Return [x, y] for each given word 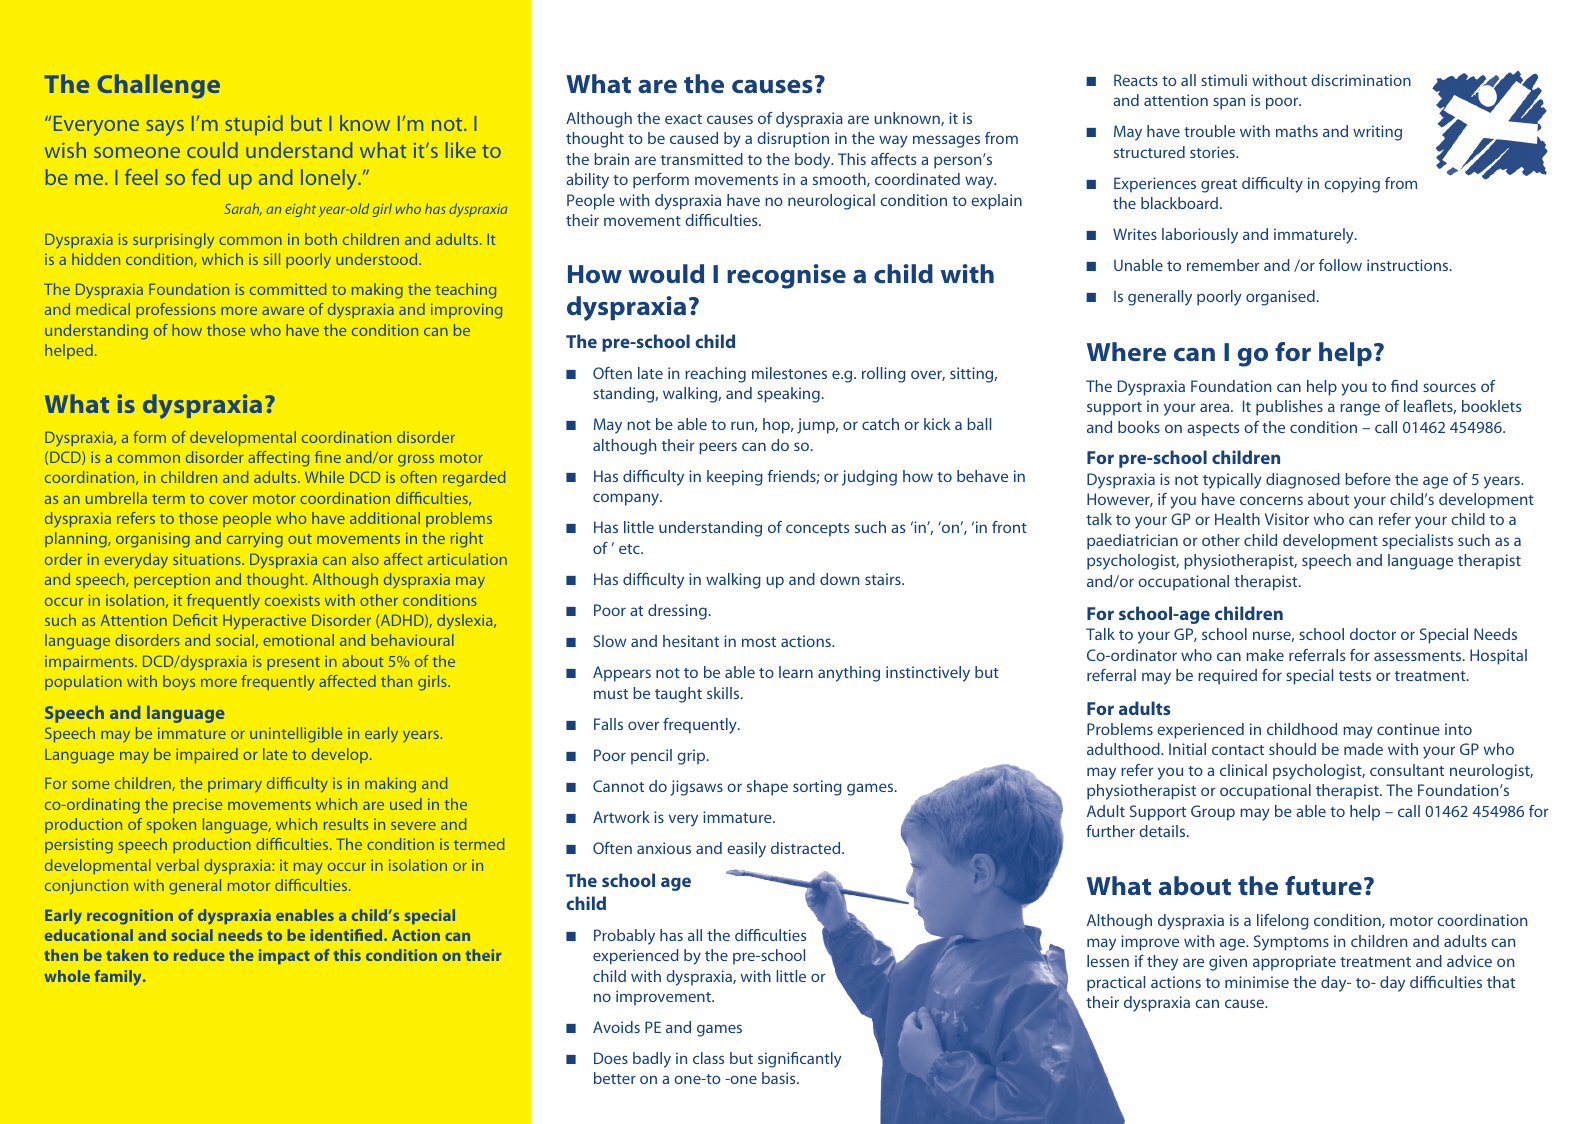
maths [1297, 131]
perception [172, 580]
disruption [793, 140]
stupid [254, 125]
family [119, 978]
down [839, 579]
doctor [1373, 634]
